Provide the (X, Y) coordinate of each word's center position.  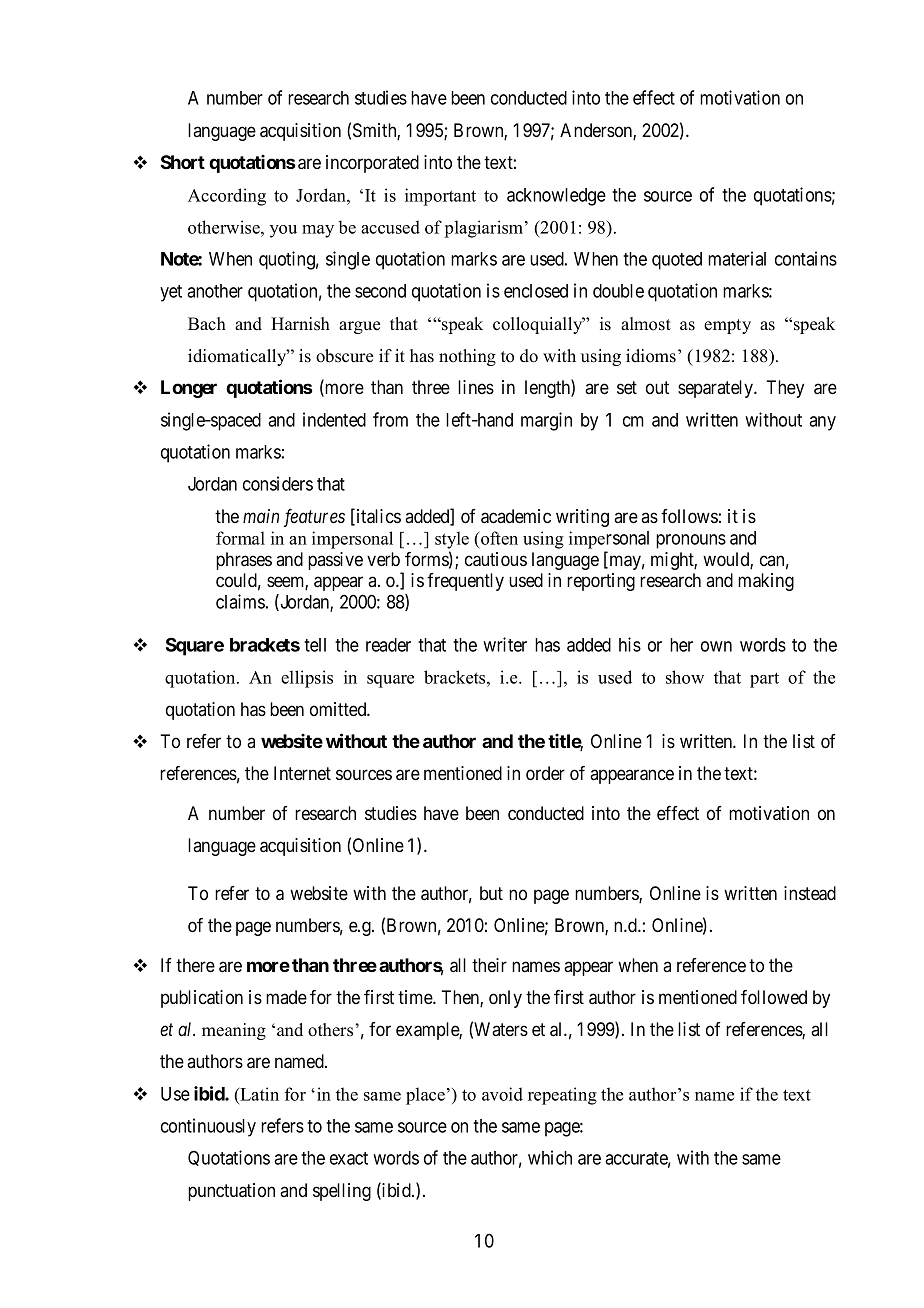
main (261, 516)
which (550, 1157)
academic (516, 516)
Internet (302, 773)
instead (810, 893)
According (227, 197)
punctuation (231, 1192)
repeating (562, 1096)
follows (689, 516)
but (491, 893)
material (737, 258)
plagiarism (485, 229)
